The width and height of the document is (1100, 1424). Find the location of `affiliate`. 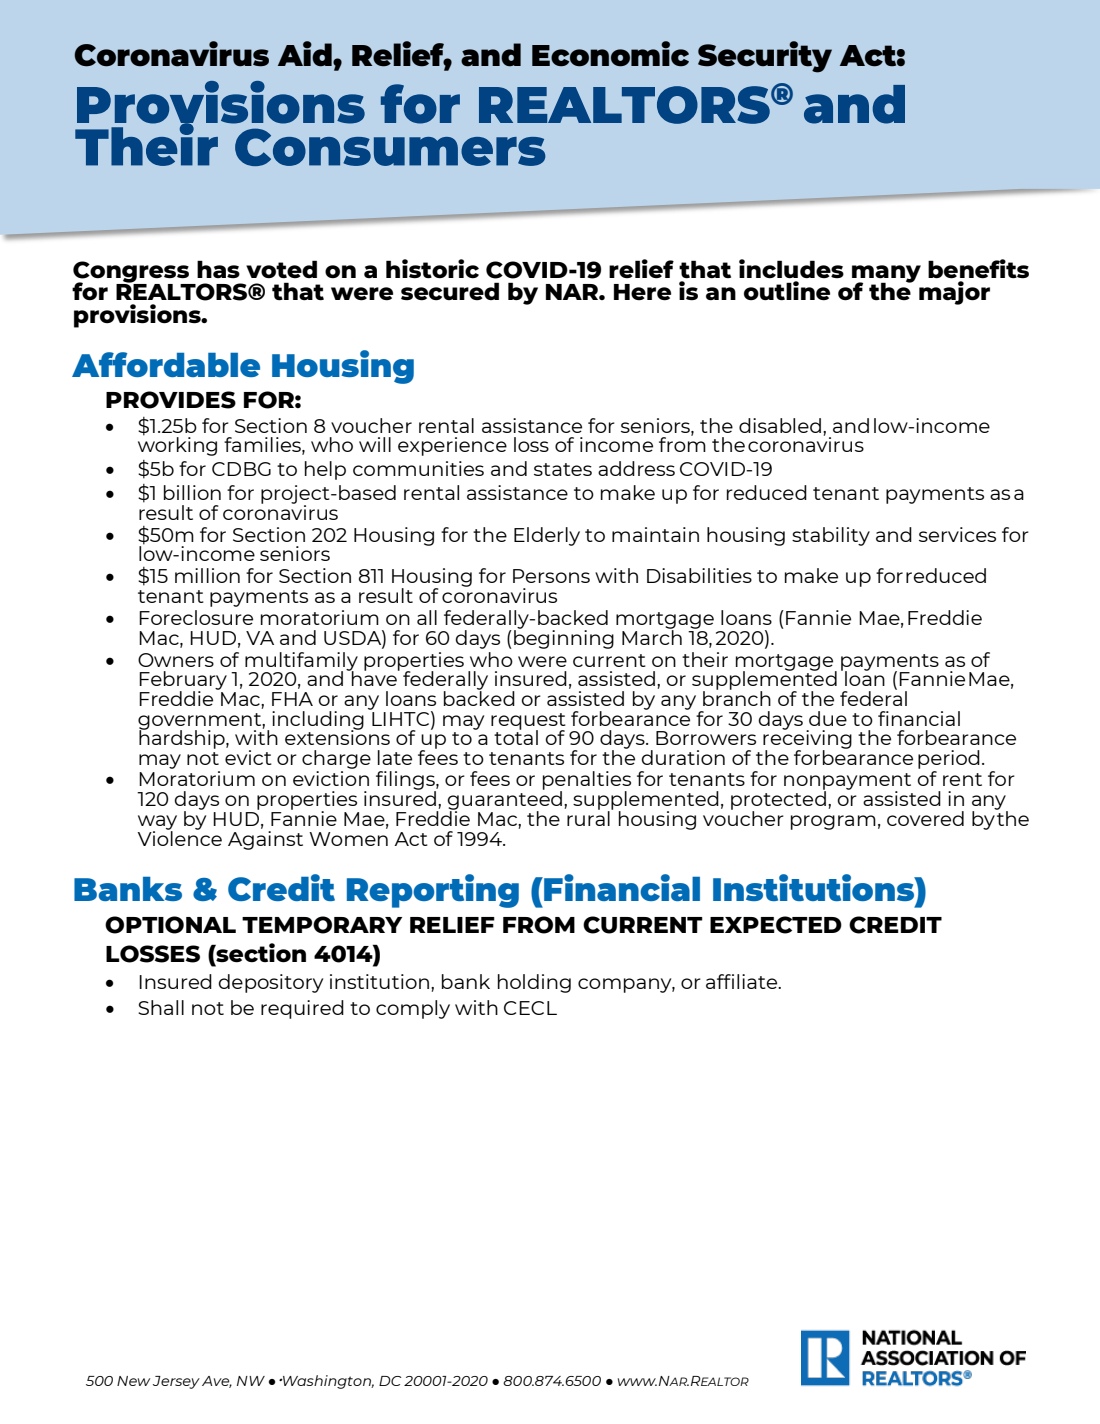

affiliate is located at coordinates (743, 981).
